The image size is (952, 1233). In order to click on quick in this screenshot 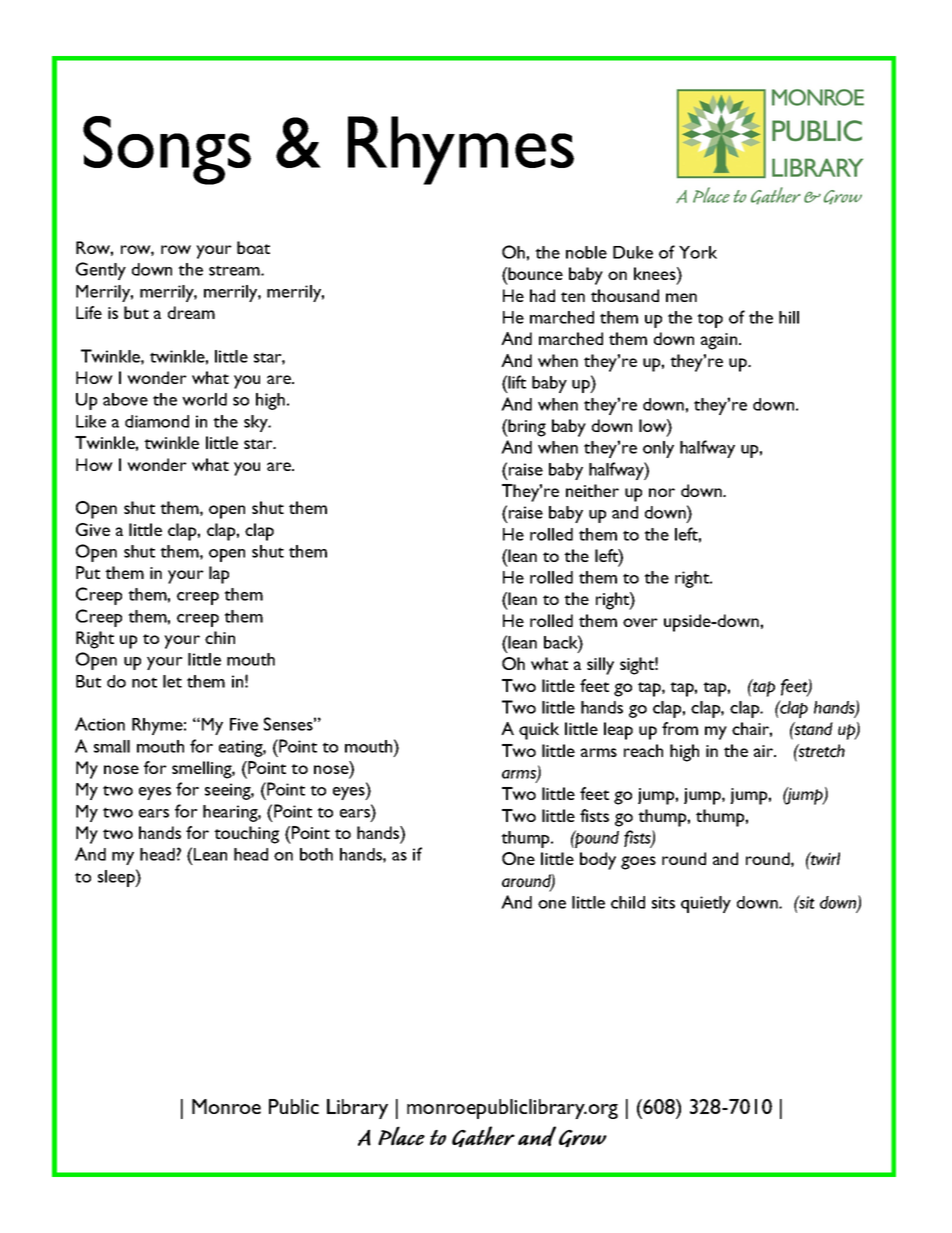, I will do `click(539, 731)`.
